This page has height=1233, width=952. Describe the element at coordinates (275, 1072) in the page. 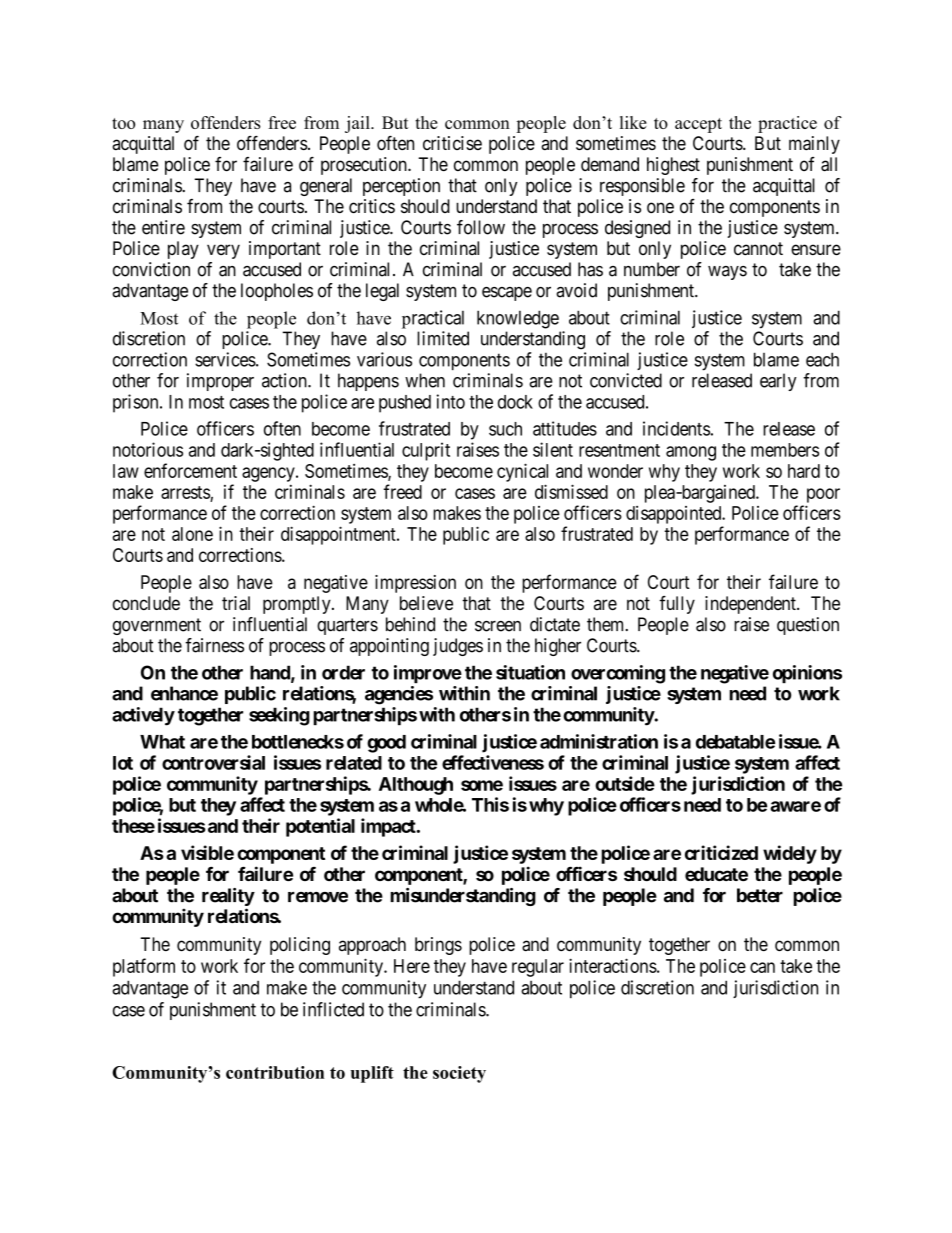

I see `contribution` at that location.
